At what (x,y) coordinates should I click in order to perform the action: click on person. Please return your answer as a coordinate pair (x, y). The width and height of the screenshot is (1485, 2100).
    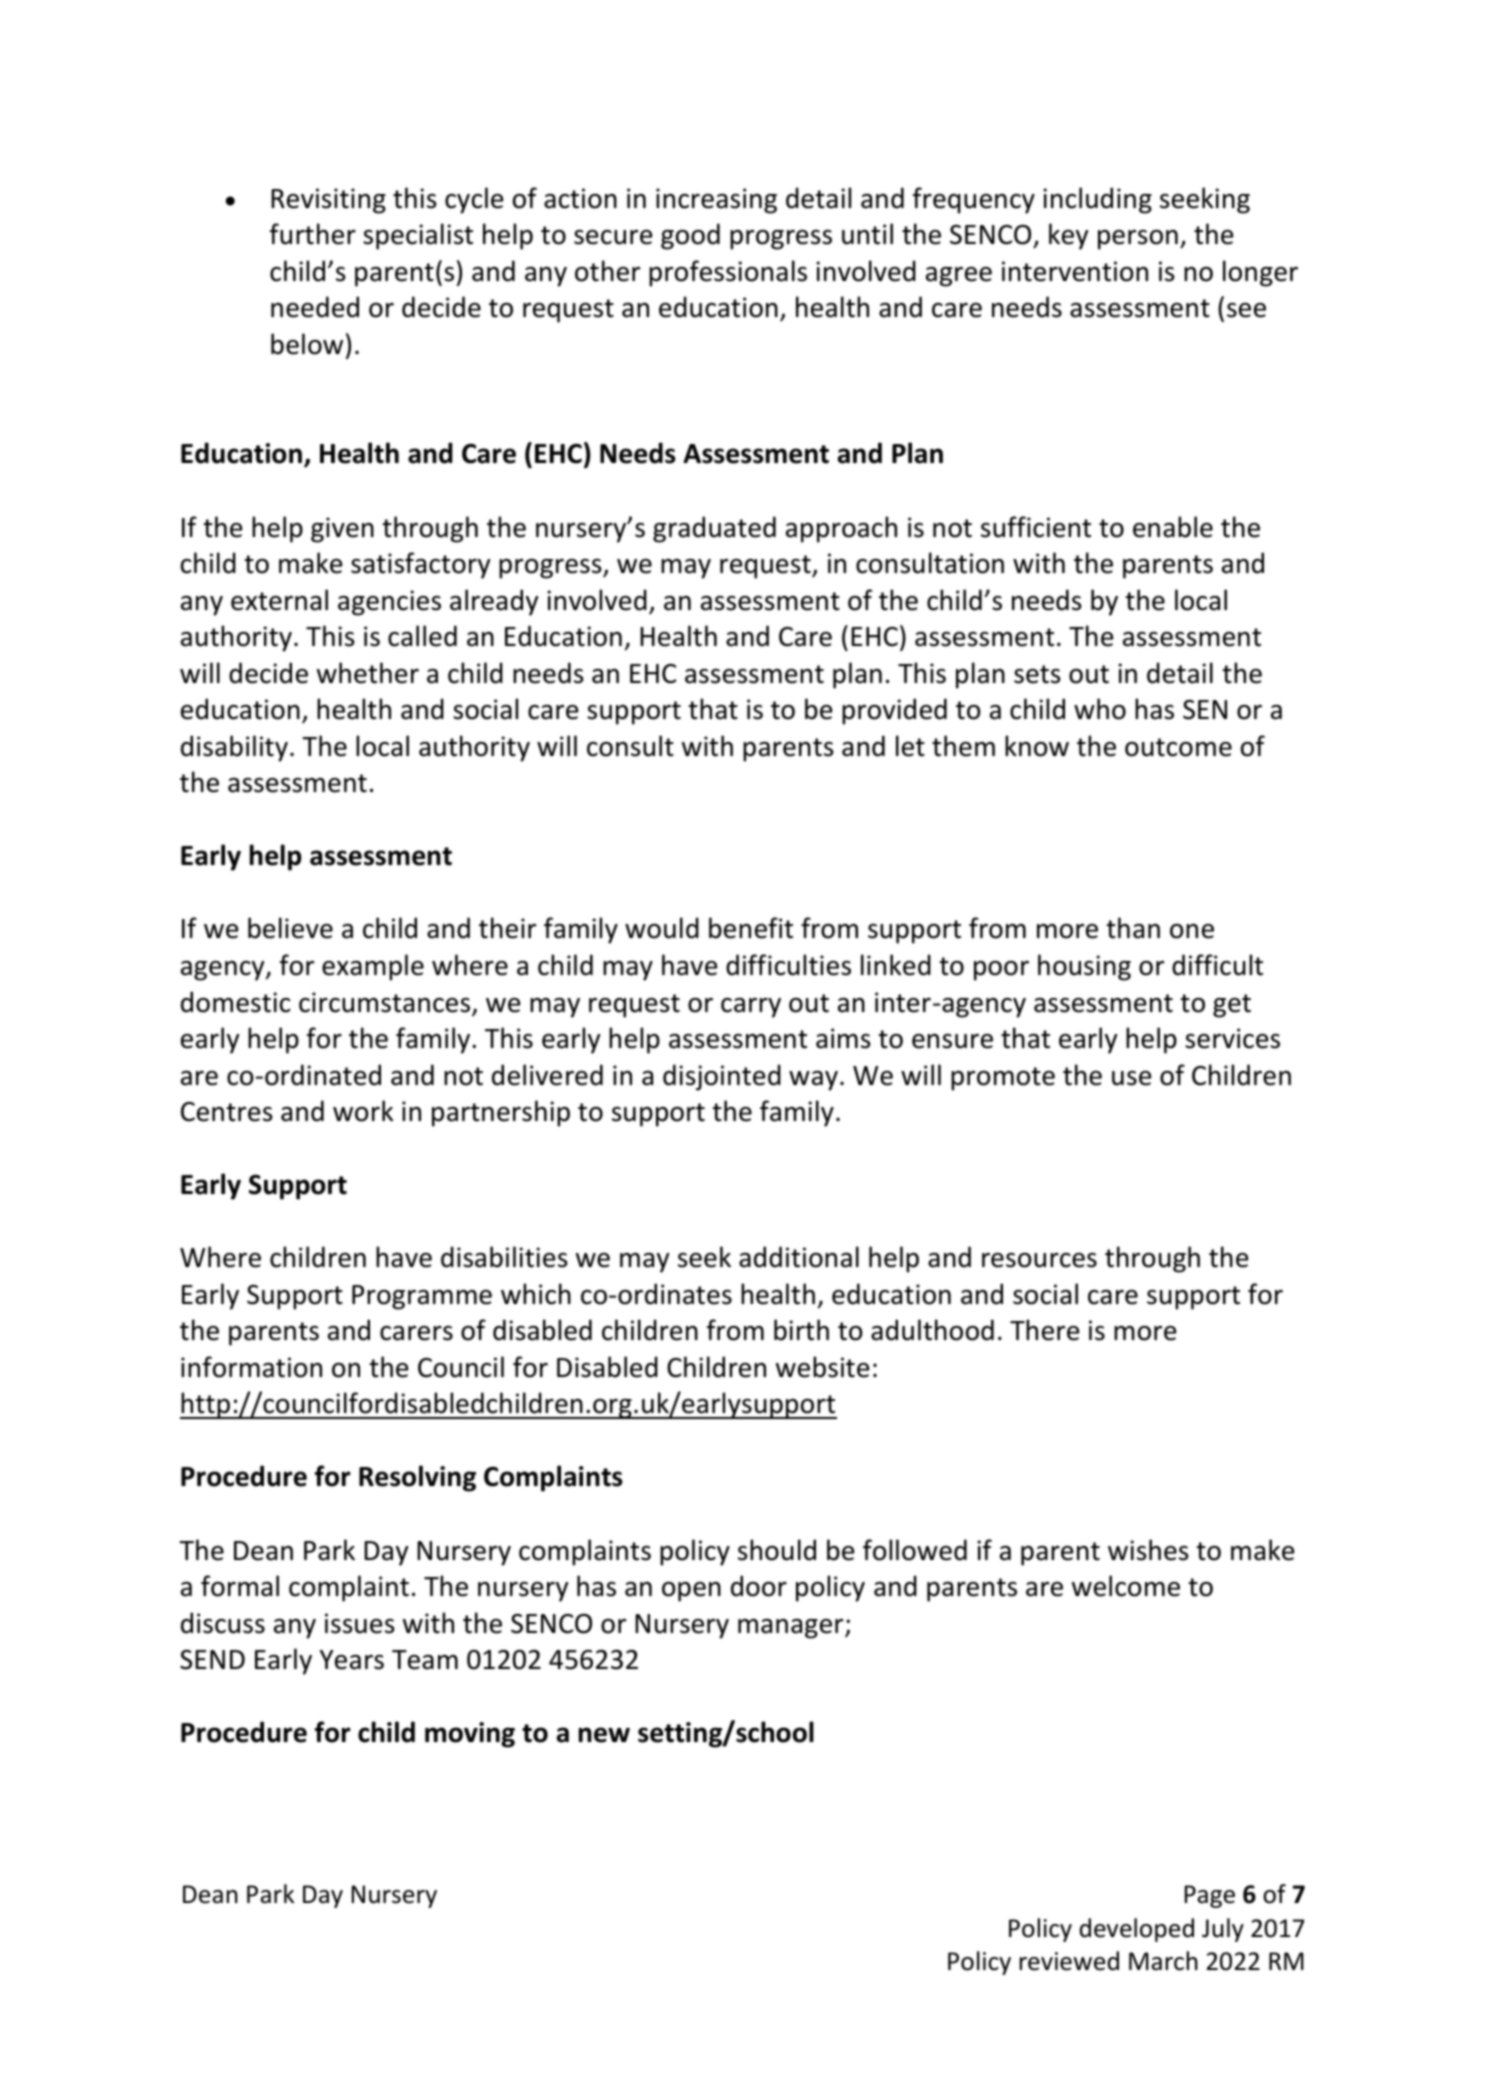
    Looking at the image, I should click on (1138, 240).
